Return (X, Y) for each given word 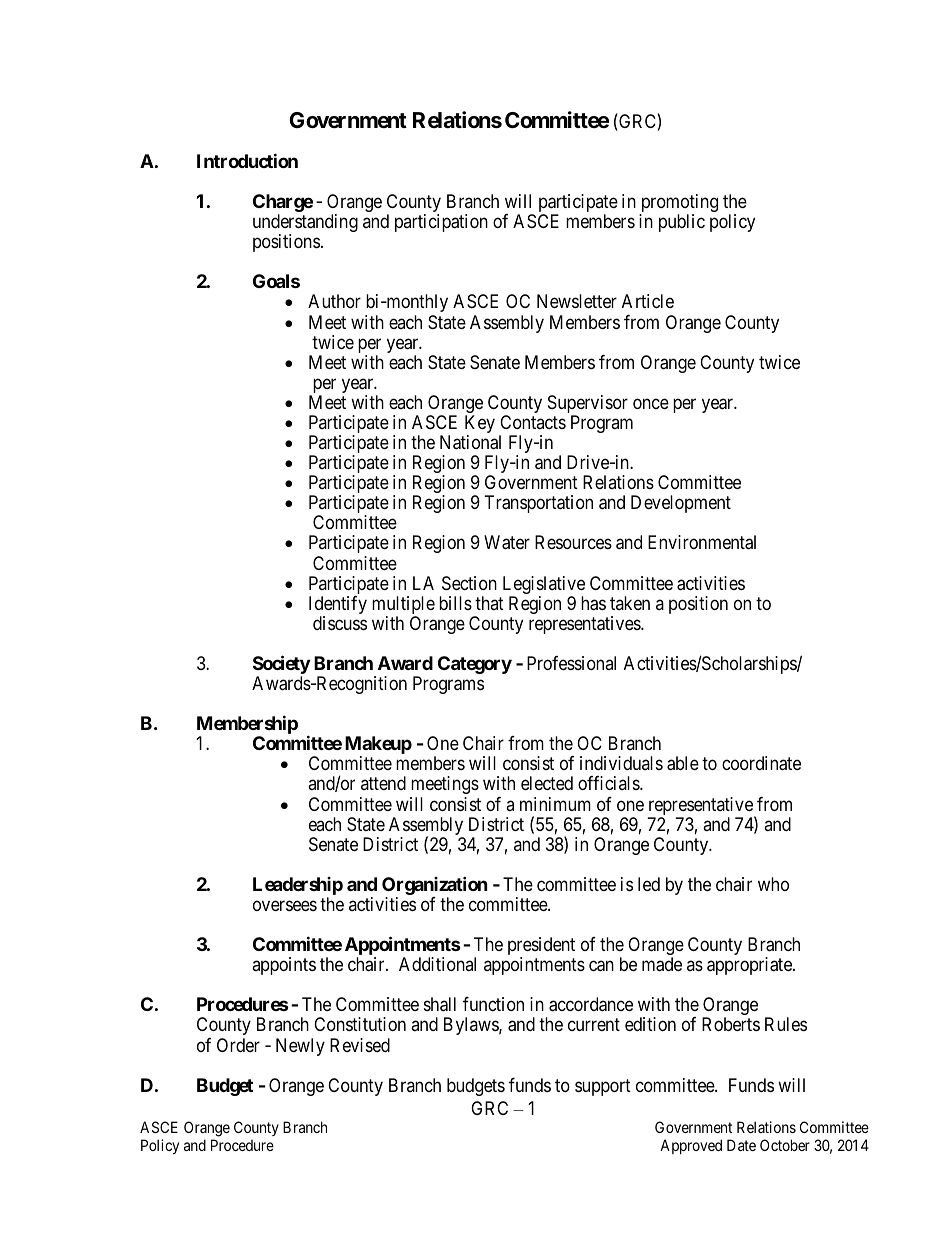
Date (741, 1145)
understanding (305, 224)
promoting (678, 204)
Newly (300, 1047)
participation (441, 223)
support (603, 1087)
